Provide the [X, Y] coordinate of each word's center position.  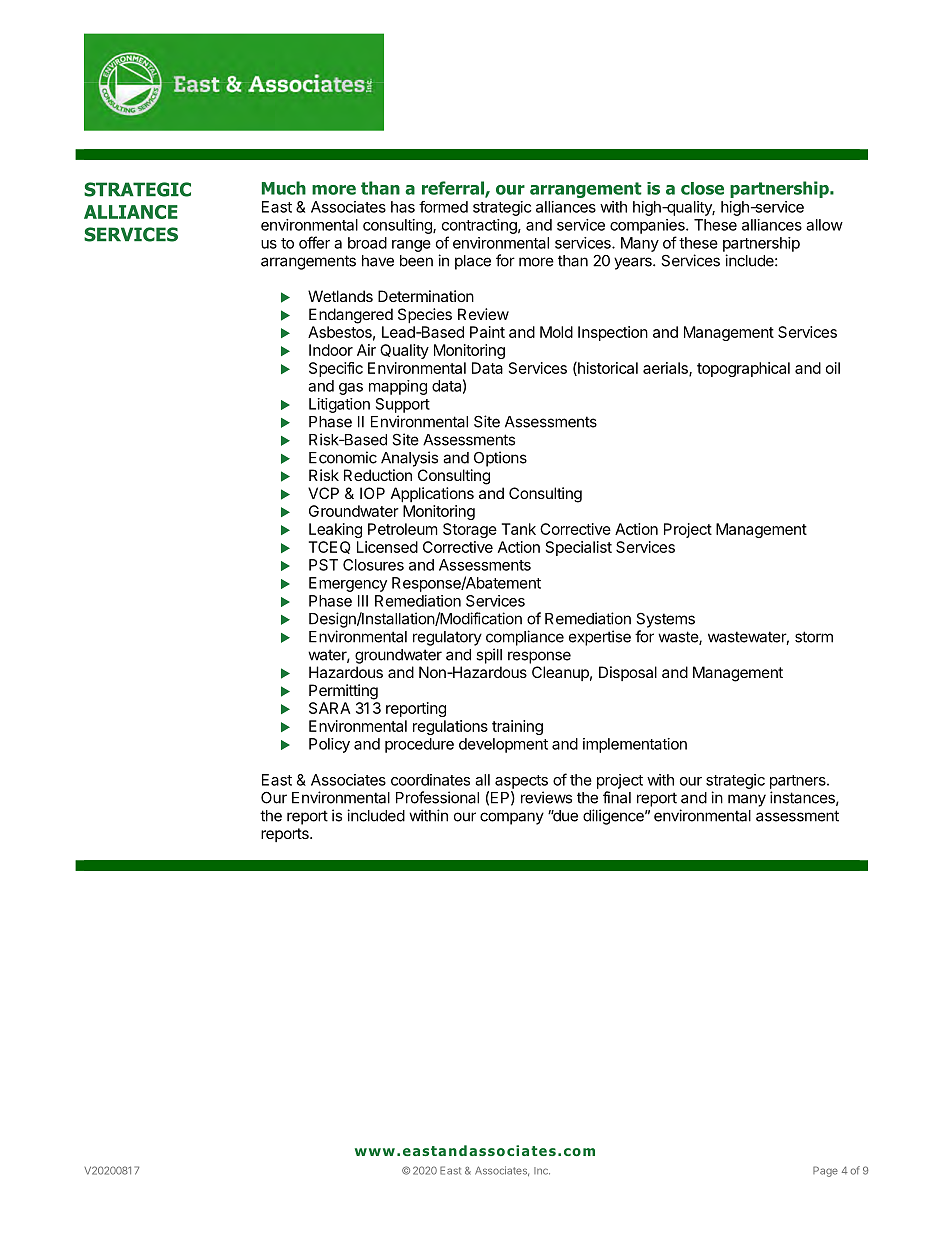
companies [648, 226]
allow [824, 225]
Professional [437, 797]
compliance [525, 638]
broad [367, 243]
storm [814, 637]
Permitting [343, 692]
